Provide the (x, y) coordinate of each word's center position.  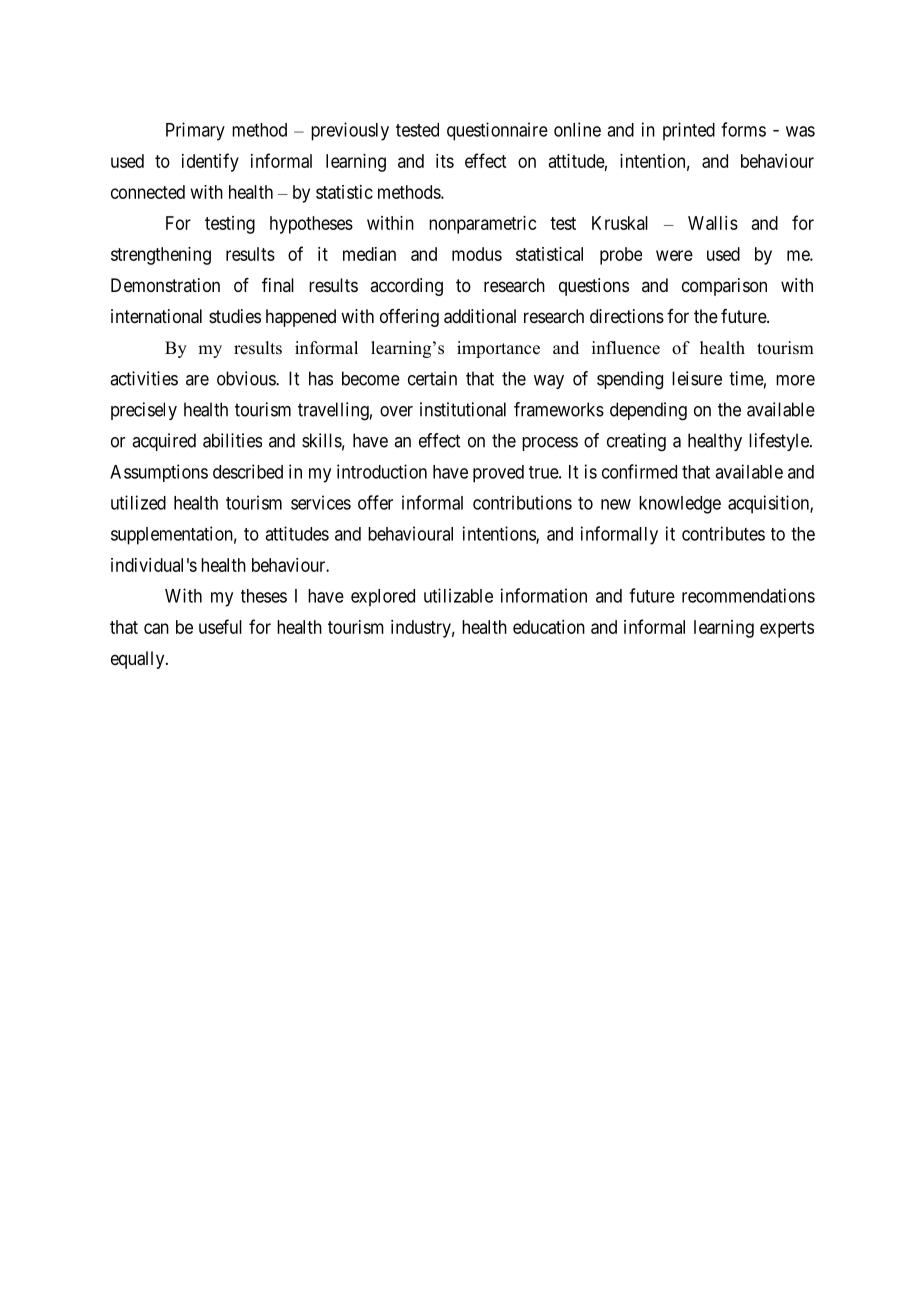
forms (743, 129)
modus (477, 254)
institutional (463, 409)
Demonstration (165, 285)
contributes (723, 533)
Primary (195, 131)
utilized (138, 502)
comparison (724, 287)
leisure (697, 378)
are (197, 380)
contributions (522, 502)
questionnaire (497, 131)
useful (220, 626)
